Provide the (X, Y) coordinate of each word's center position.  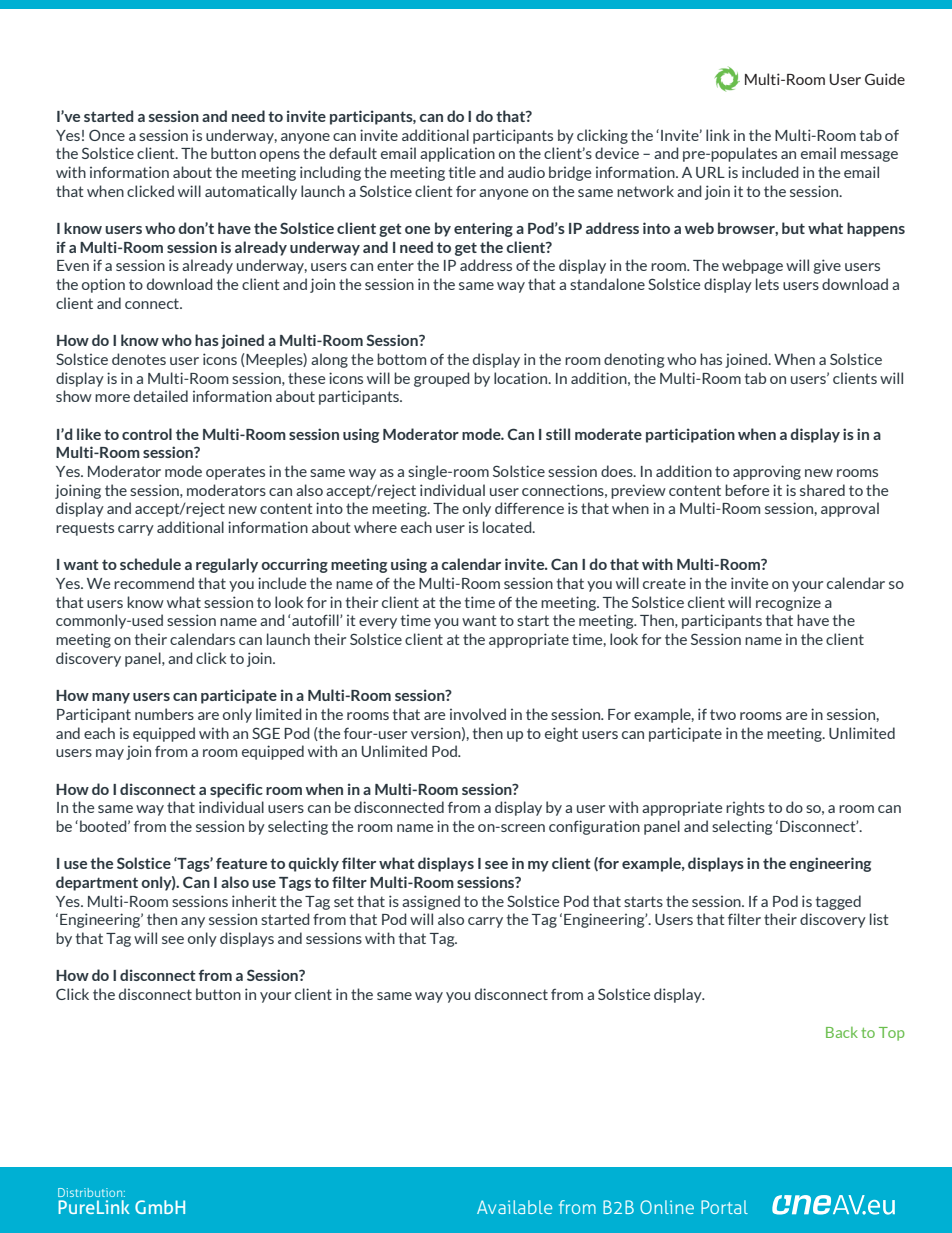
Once (107, 135)
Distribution (91, 1192)
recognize (788, 604)
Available (514, 1207)
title (462, 172)
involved (478, 714)
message (869, 156)
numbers (164, 714)
